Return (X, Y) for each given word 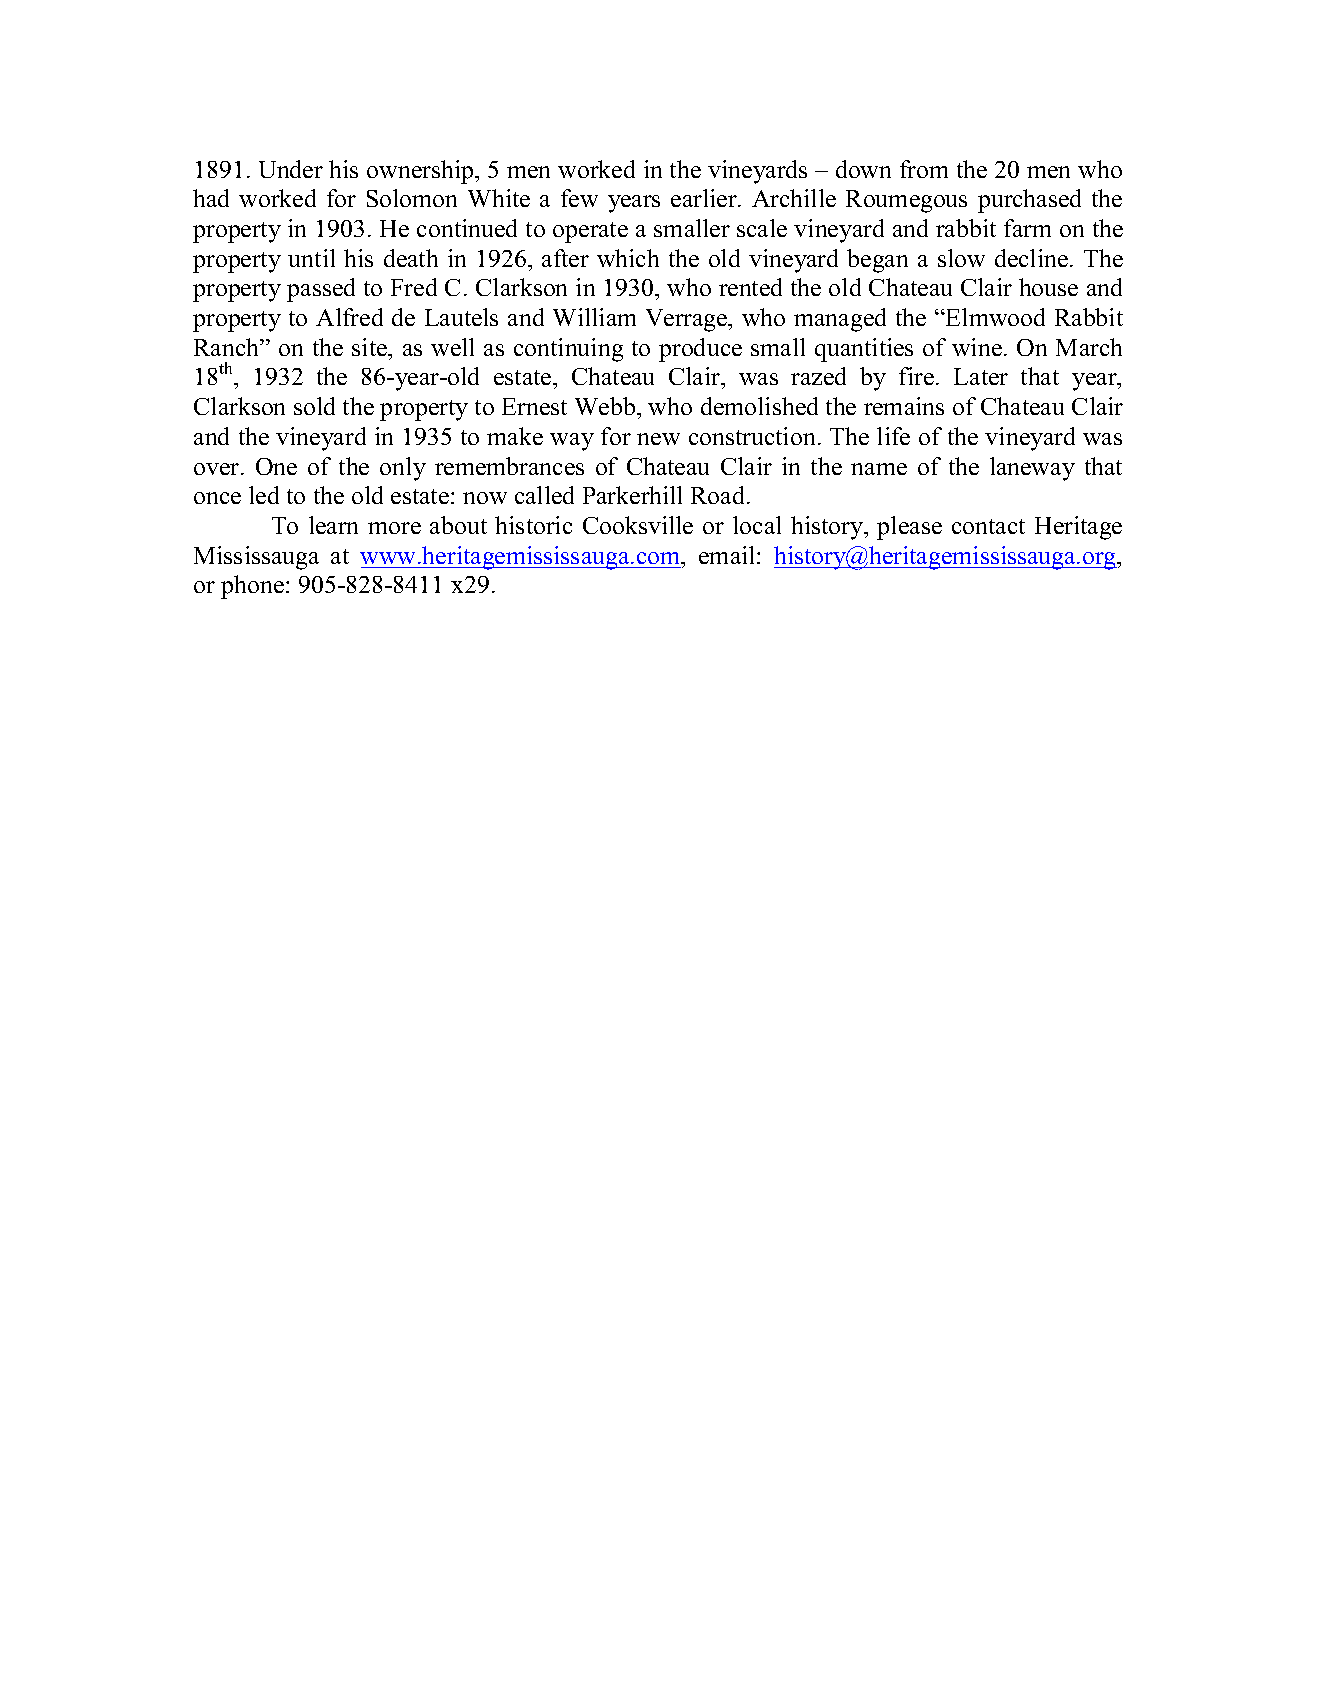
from (924, 169)
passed (321, 290)
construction (752, 436)
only (403, 469)
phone (252, 587)
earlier (705, 198)
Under (291, 169)
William (594, 317)
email (728, 555)
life (893, 436)
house (1048, 287)
